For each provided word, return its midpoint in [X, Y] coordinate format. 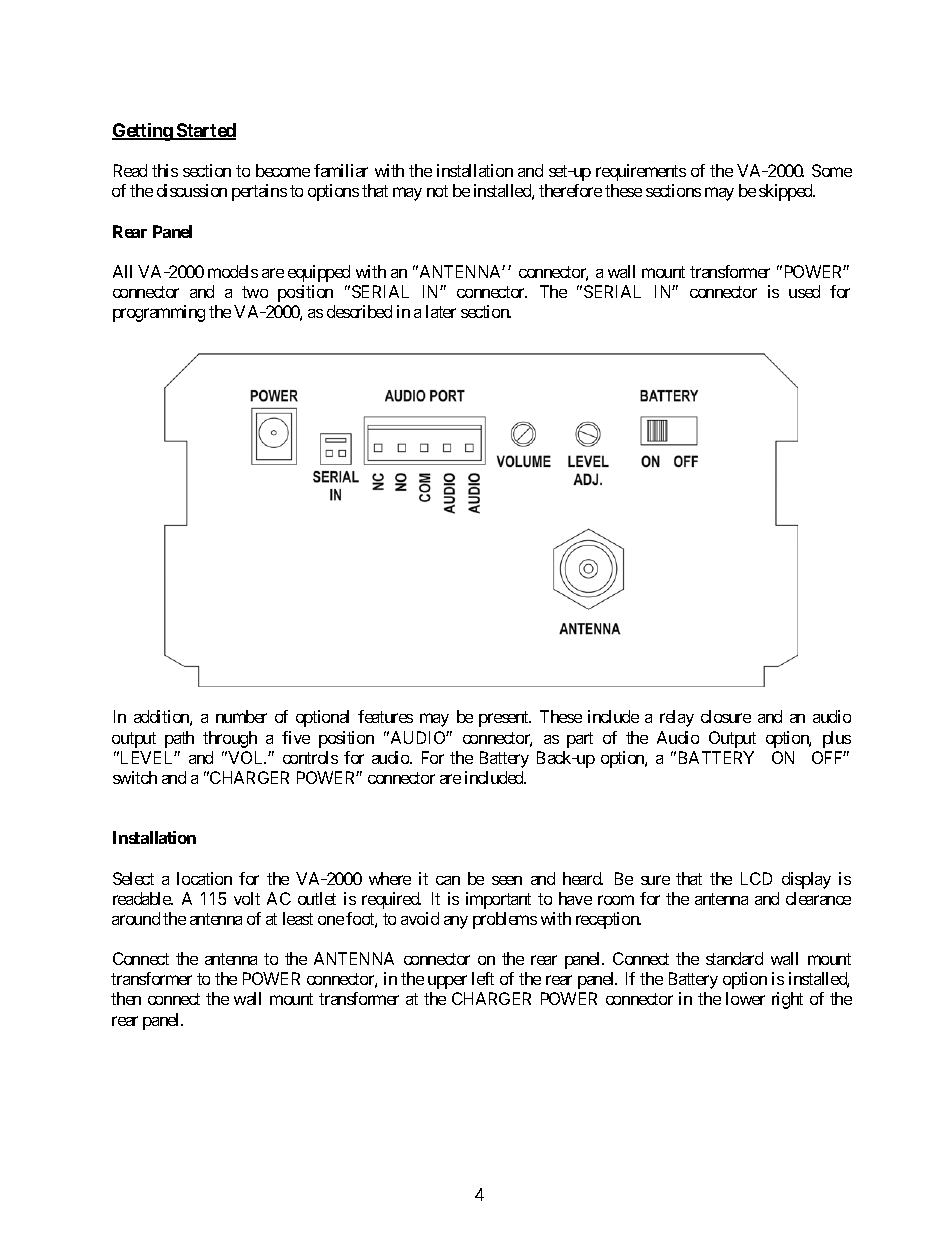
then [126, 998]
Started [205, 131]
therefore [570, 190]
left [483, 978]
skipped [787, 192]
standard [734, 958]
